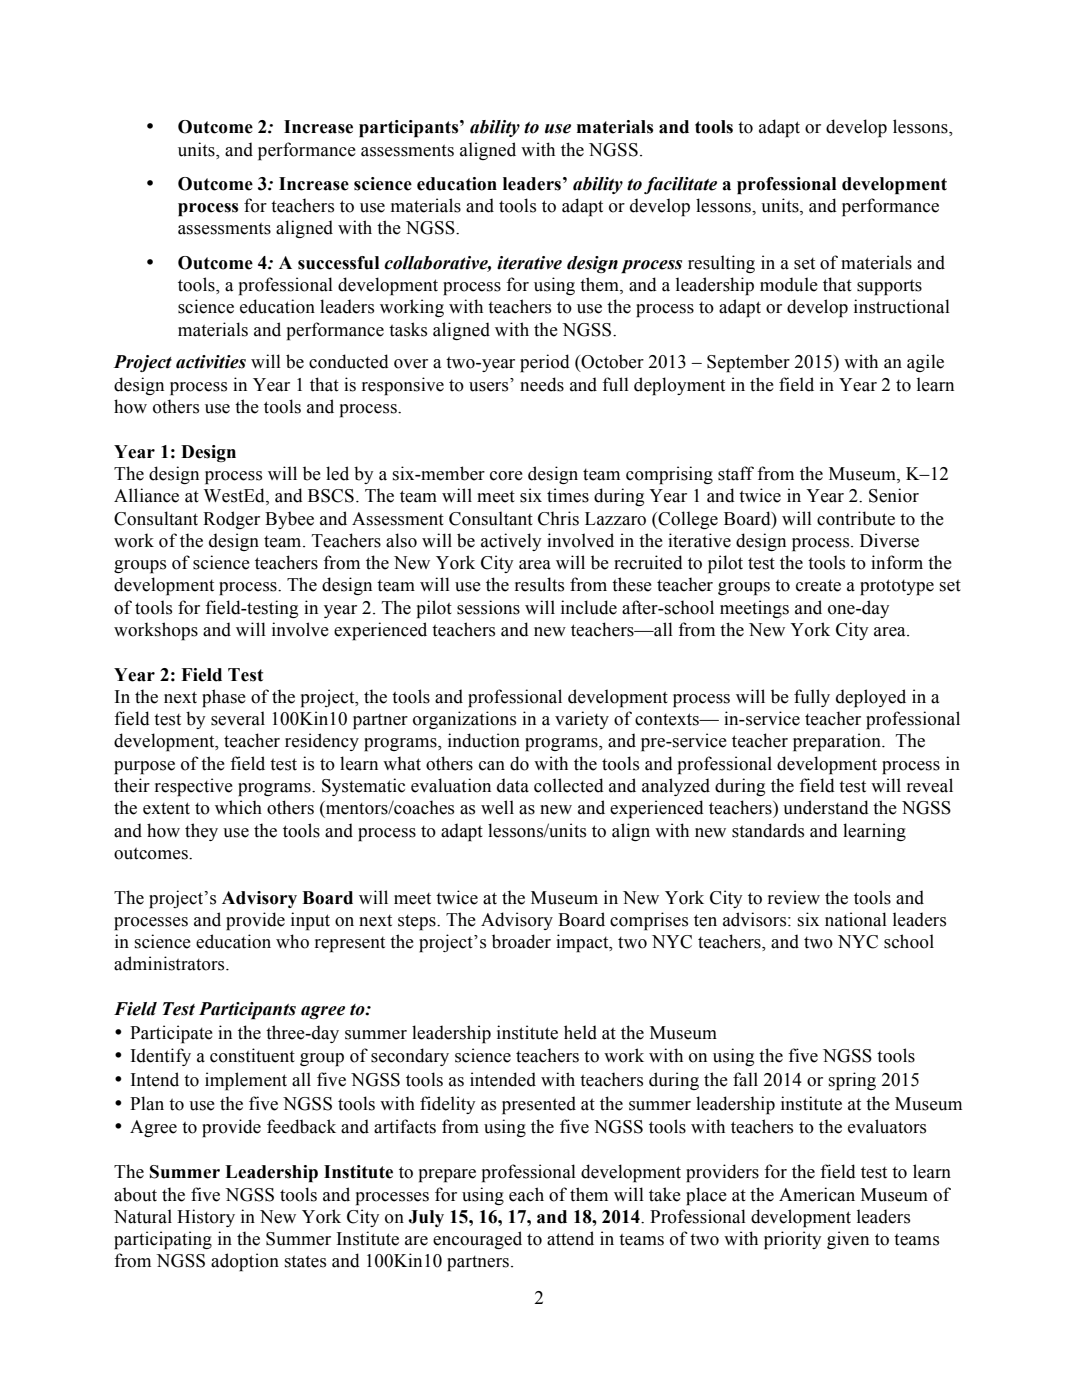 This page has height=1396, width=1079. Describe the element at coordinates (511, 542) in the page. I see `actively` at that location.
